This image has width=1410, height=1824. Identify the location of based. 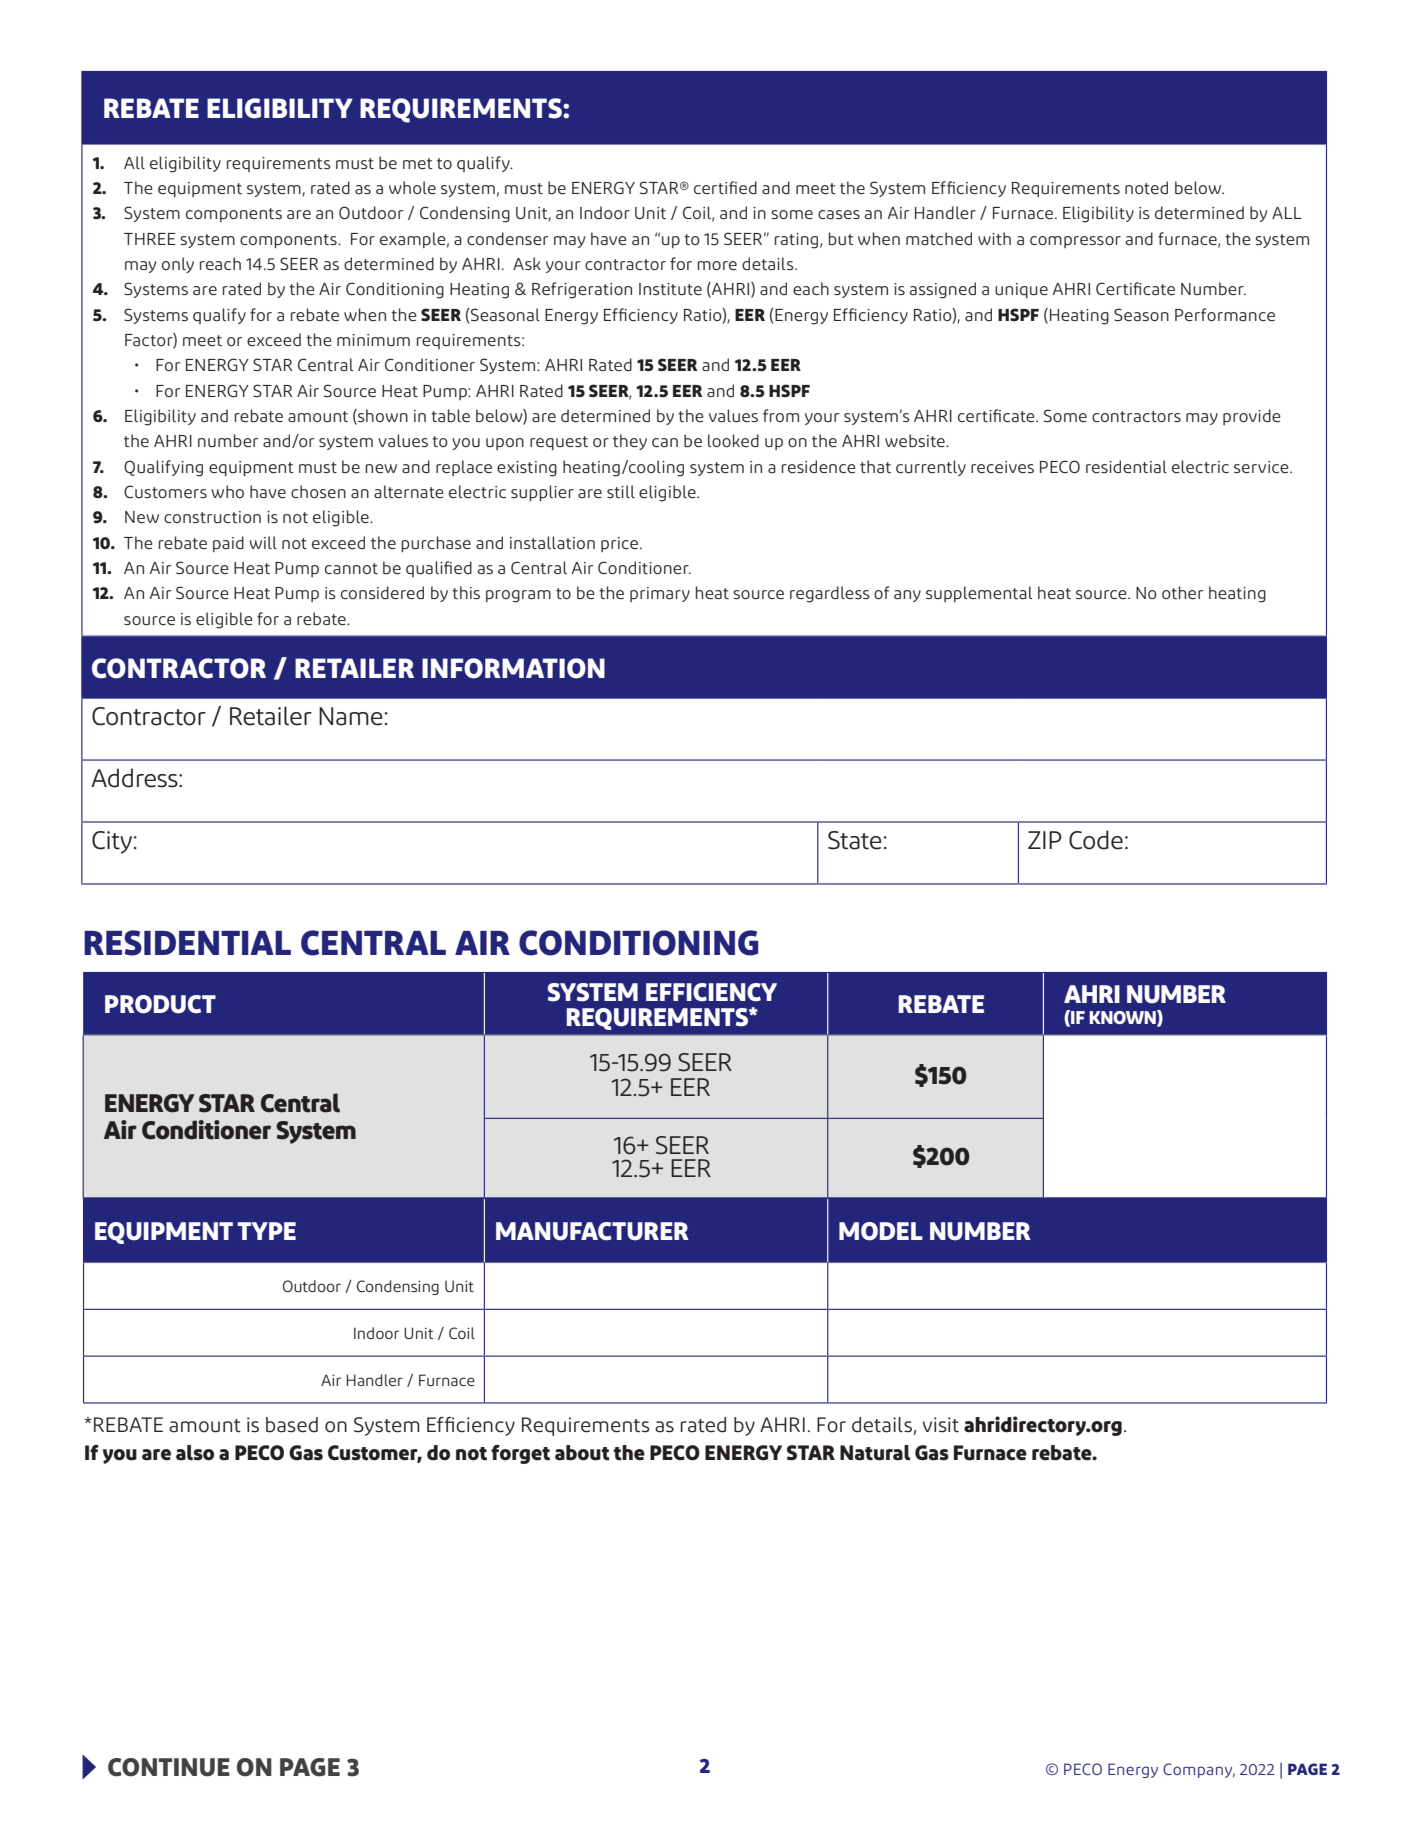
(292, 1425).
